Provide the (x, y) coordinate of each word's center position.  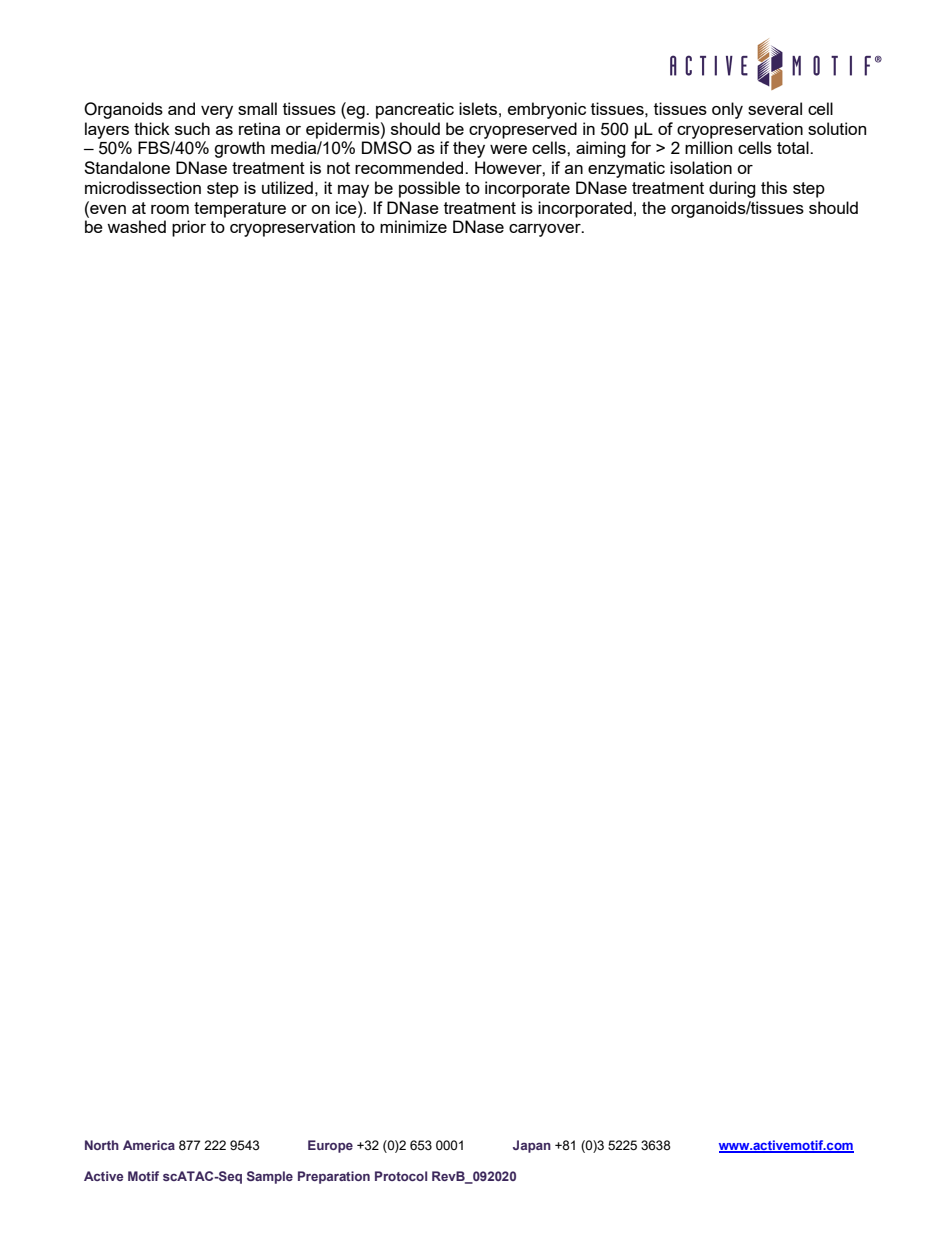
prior (189, 228)
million (708, 147)
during (732, 189)
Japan (532, 1146)
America (149, 1145)
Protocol (401, 1176)
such (192, 128)
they (469, 149)
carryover (546, 230)
